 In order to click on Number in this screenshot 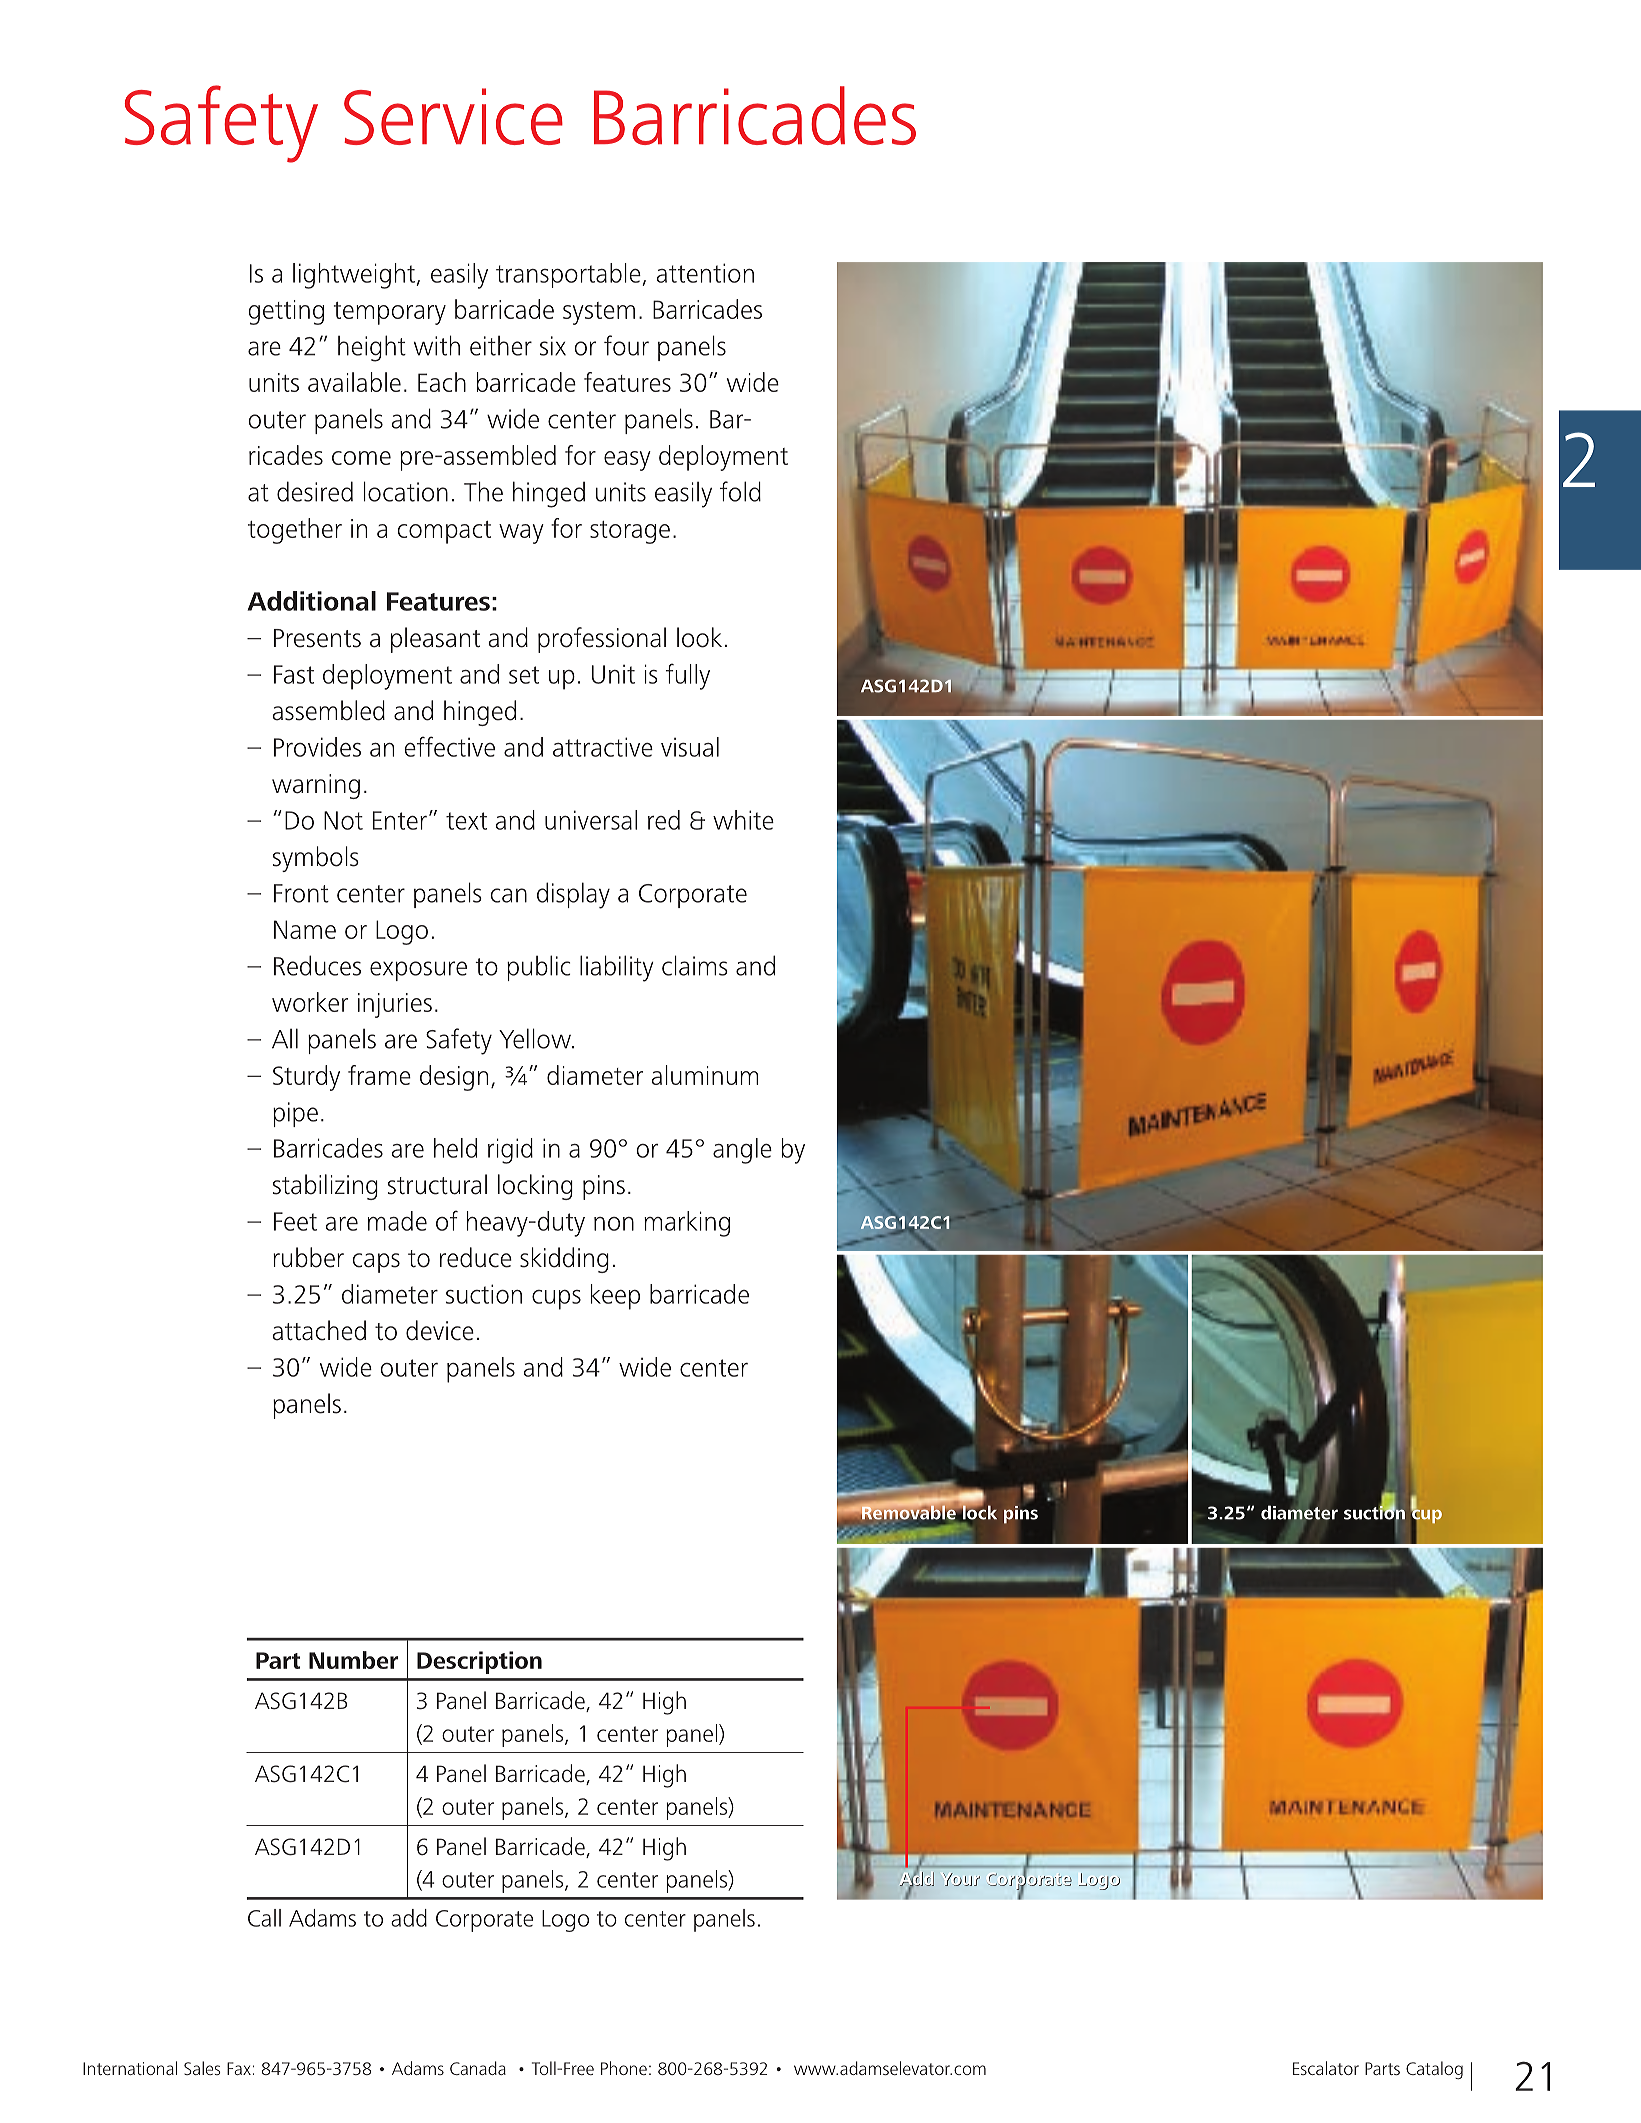, I will do `click(353, 1660)`.
